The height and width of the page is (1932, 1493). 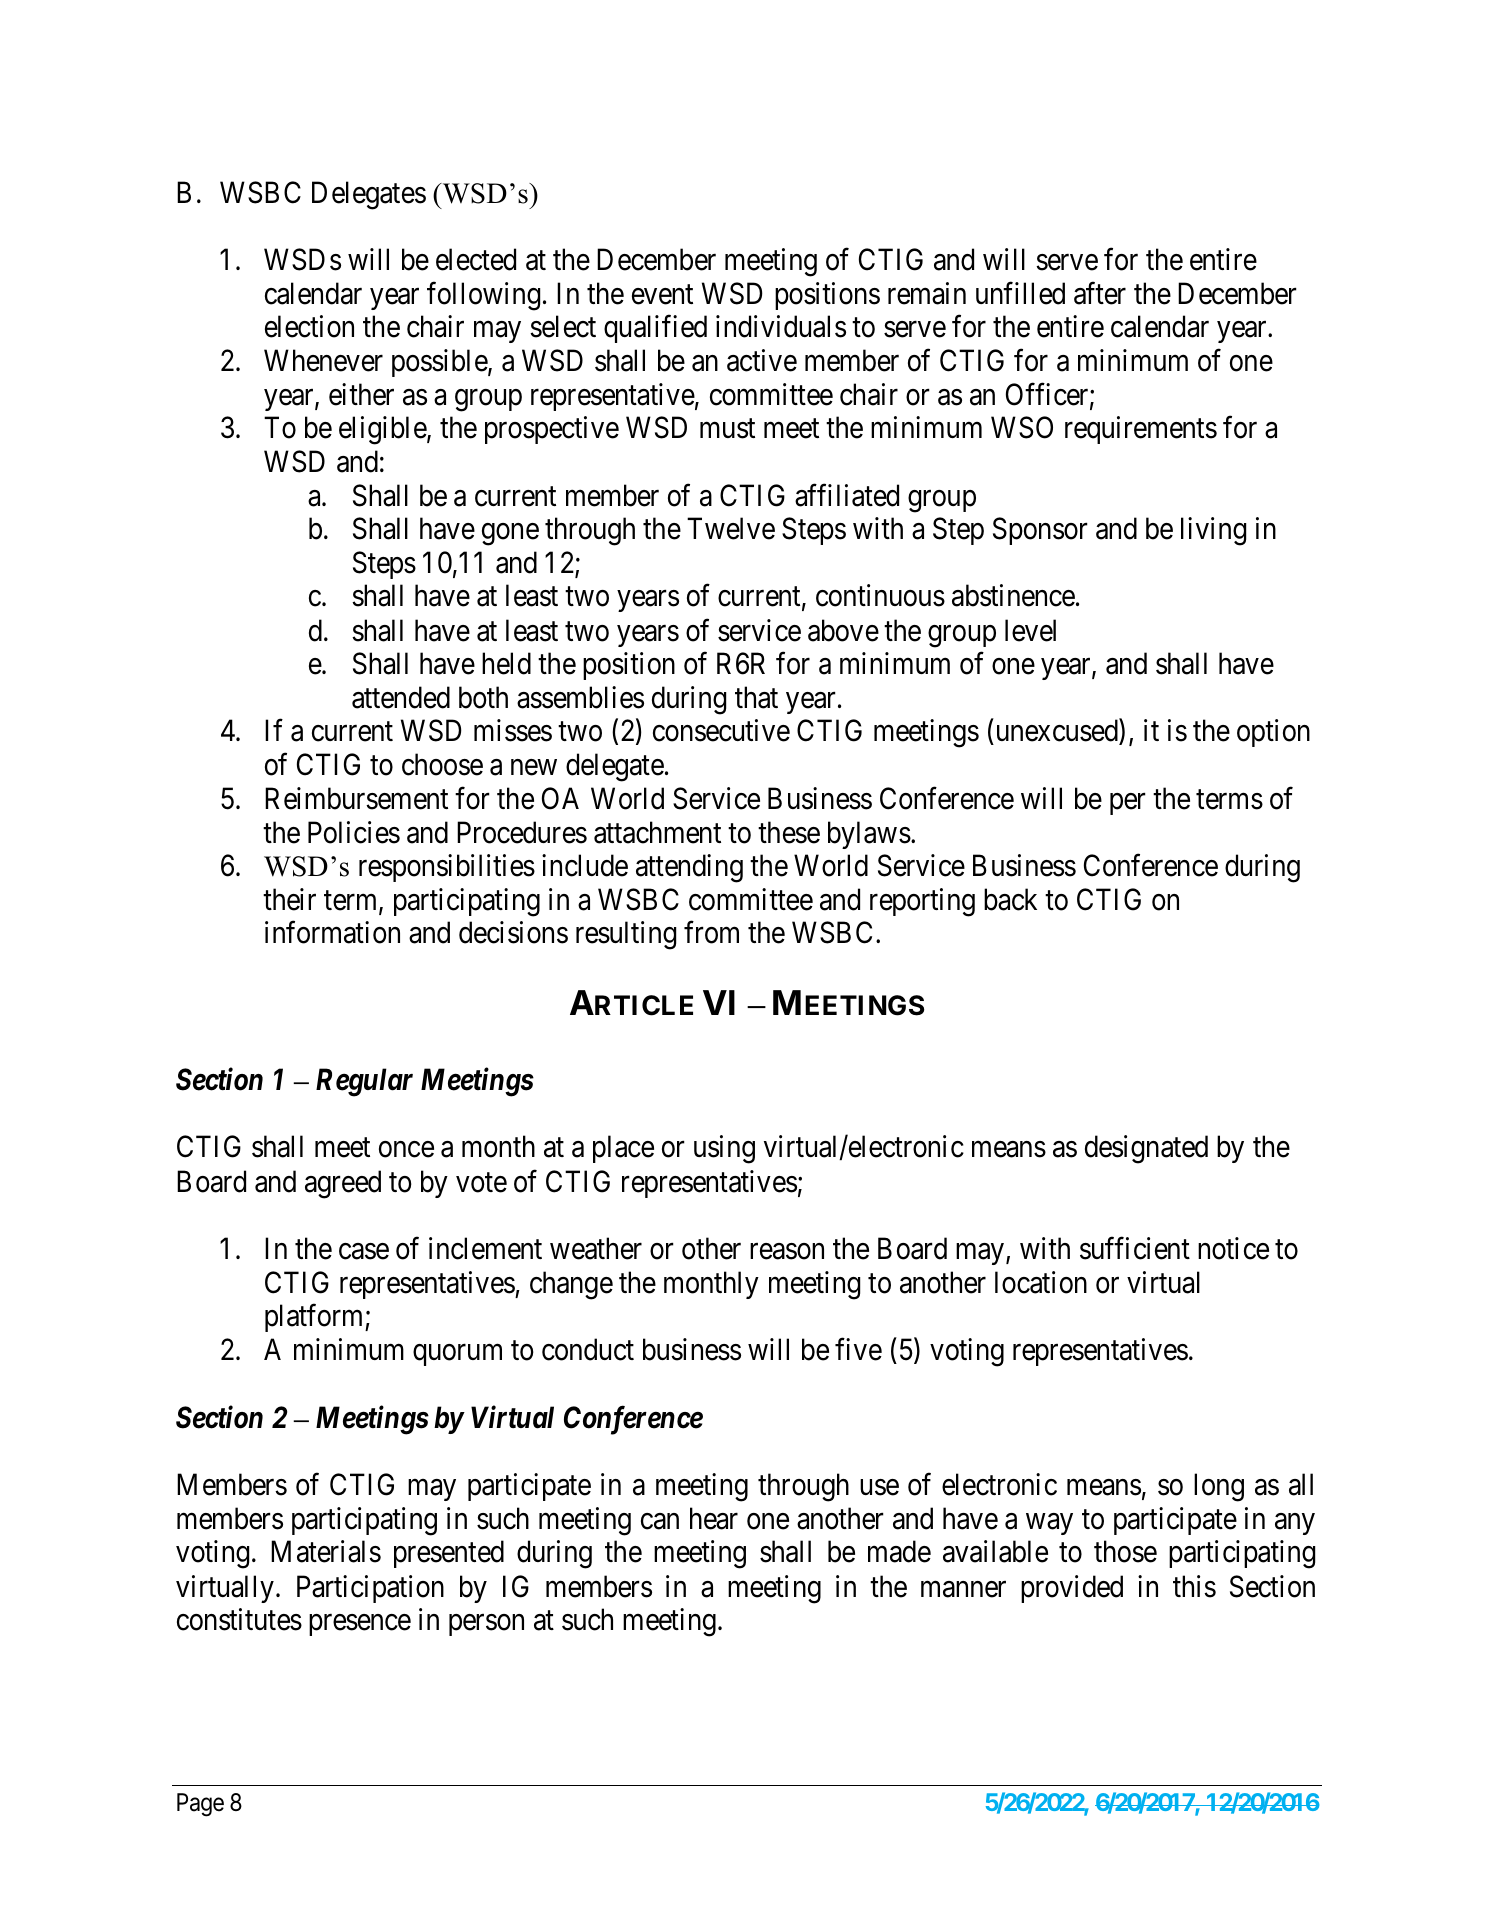 I want to click on Regular, so click(x=364, y=1082).
